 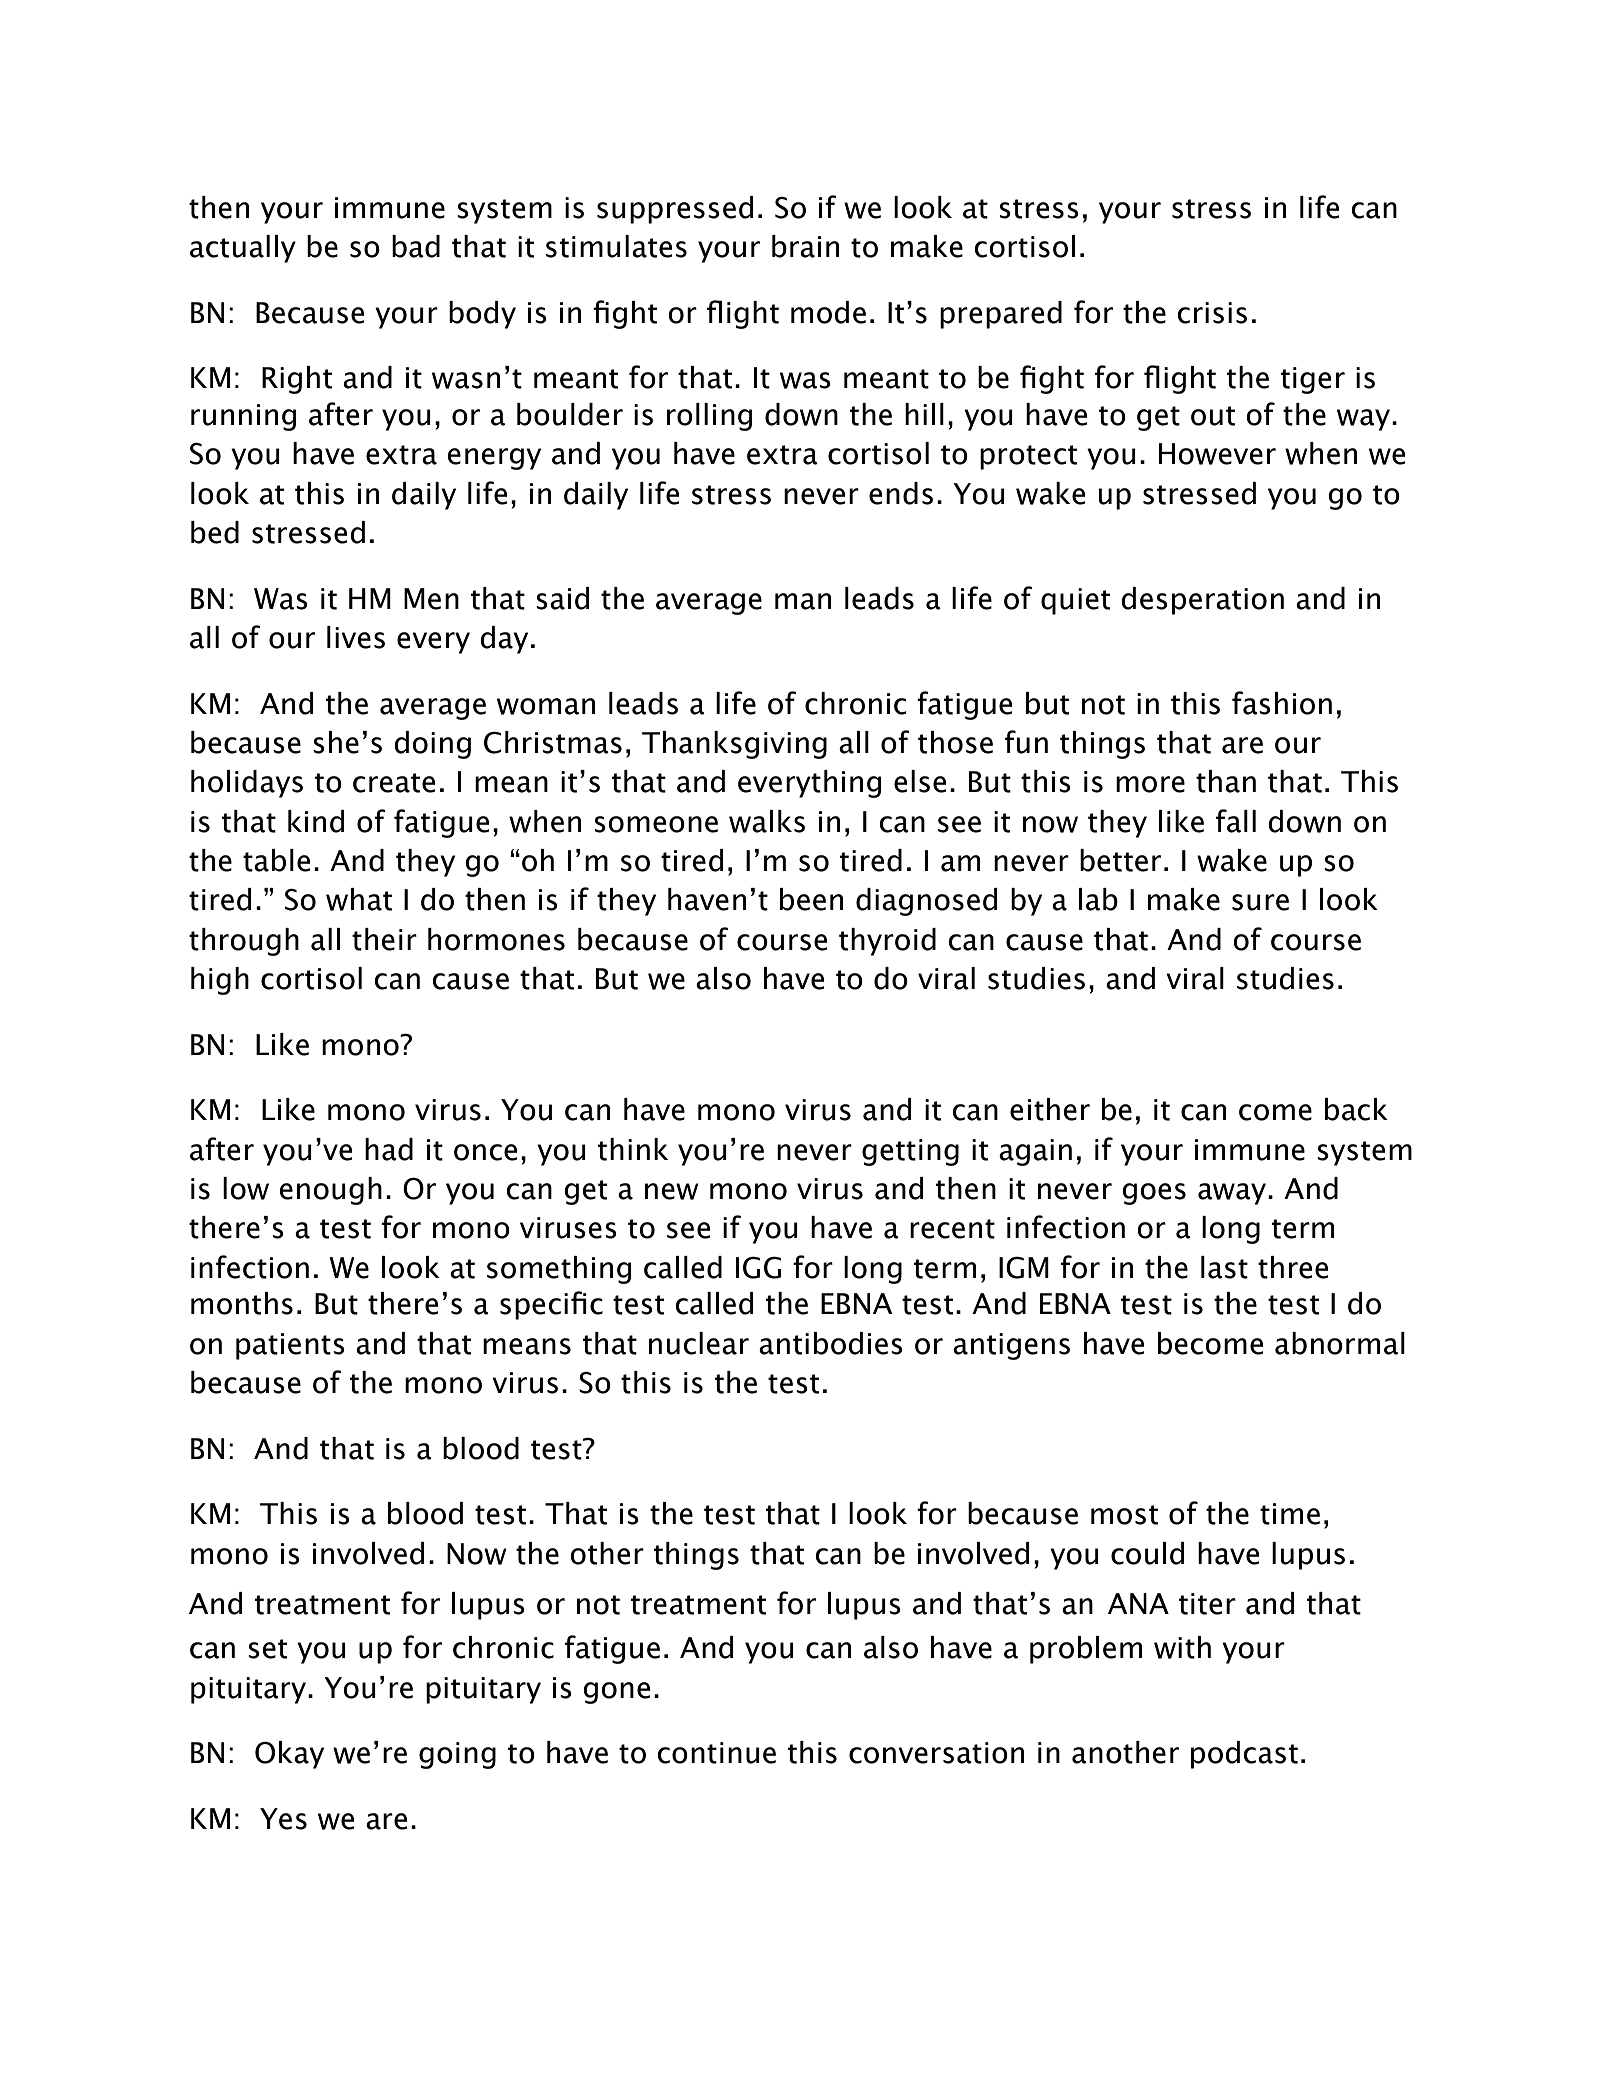 What do you see at coordinates (1212, 313) in the image?
I see `crisis` at bounding box center [1212, 313].
